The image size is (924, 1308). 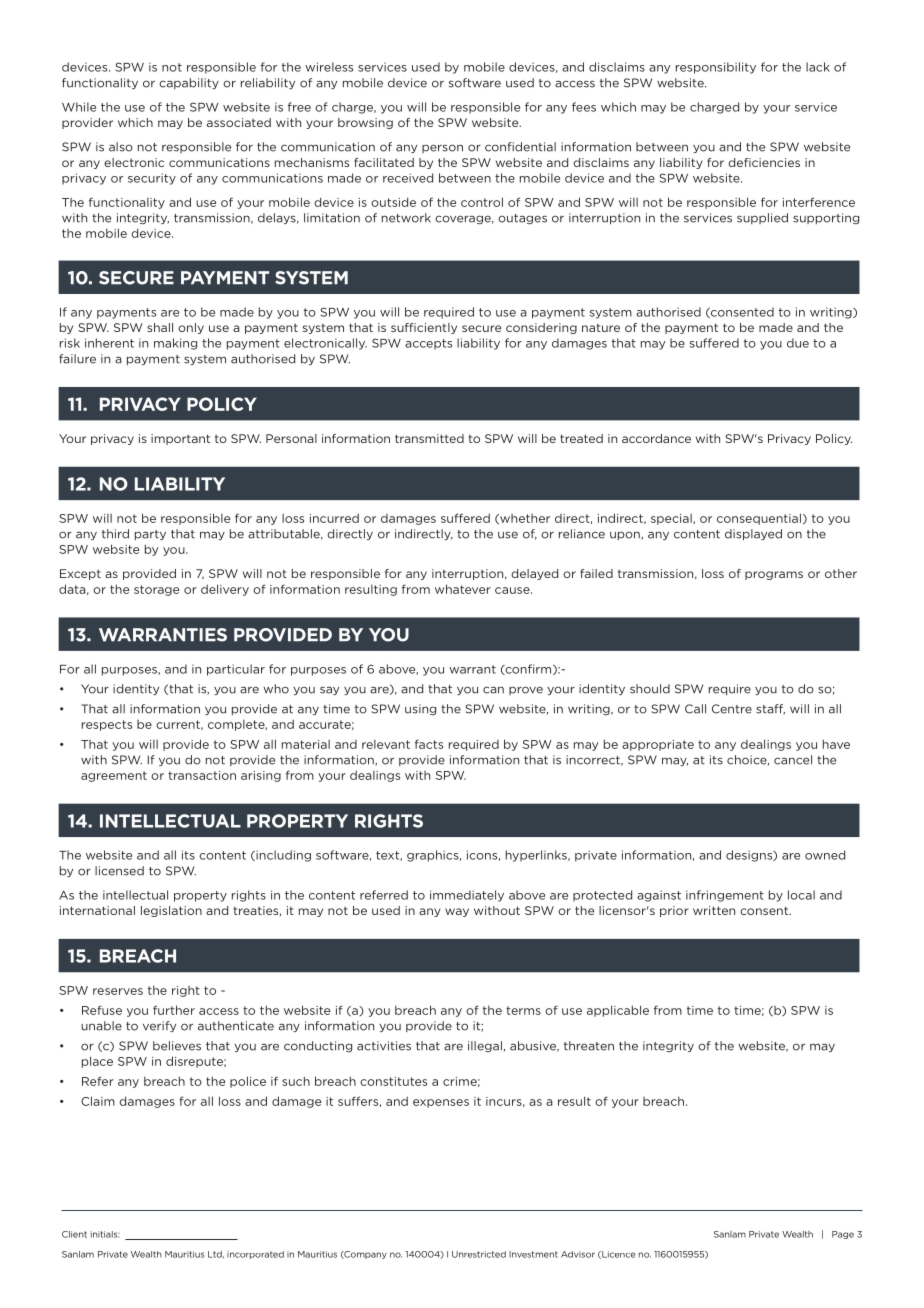 I want to click on consequential, so click(x=759, y=519).
